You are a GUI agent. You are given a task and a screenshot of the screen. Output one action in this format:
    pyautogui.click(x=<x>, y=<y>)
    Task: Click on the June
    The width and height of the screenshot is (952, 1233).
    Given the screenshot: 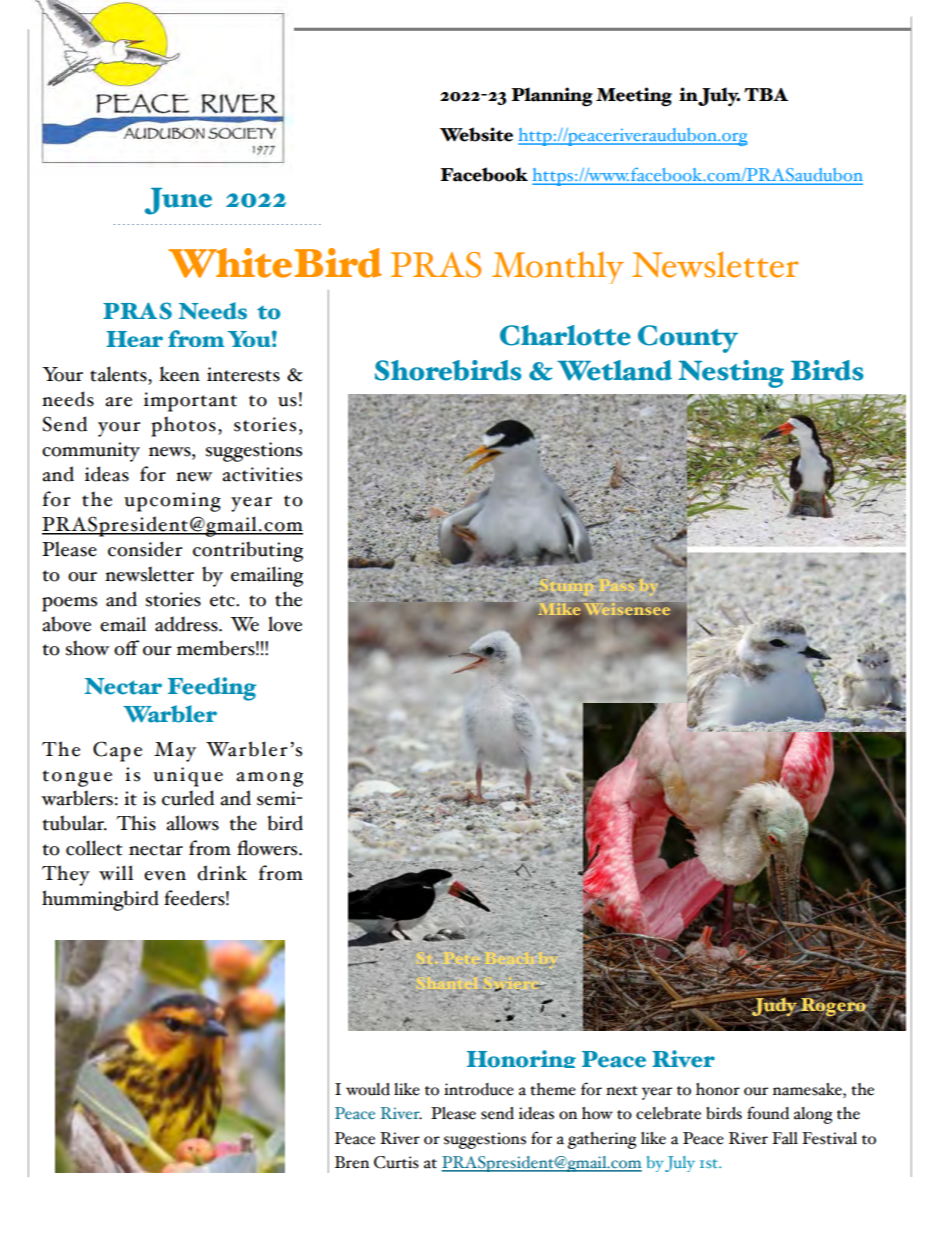 What is the action you would take?
    pyautogui.click(x=178, y=201)
